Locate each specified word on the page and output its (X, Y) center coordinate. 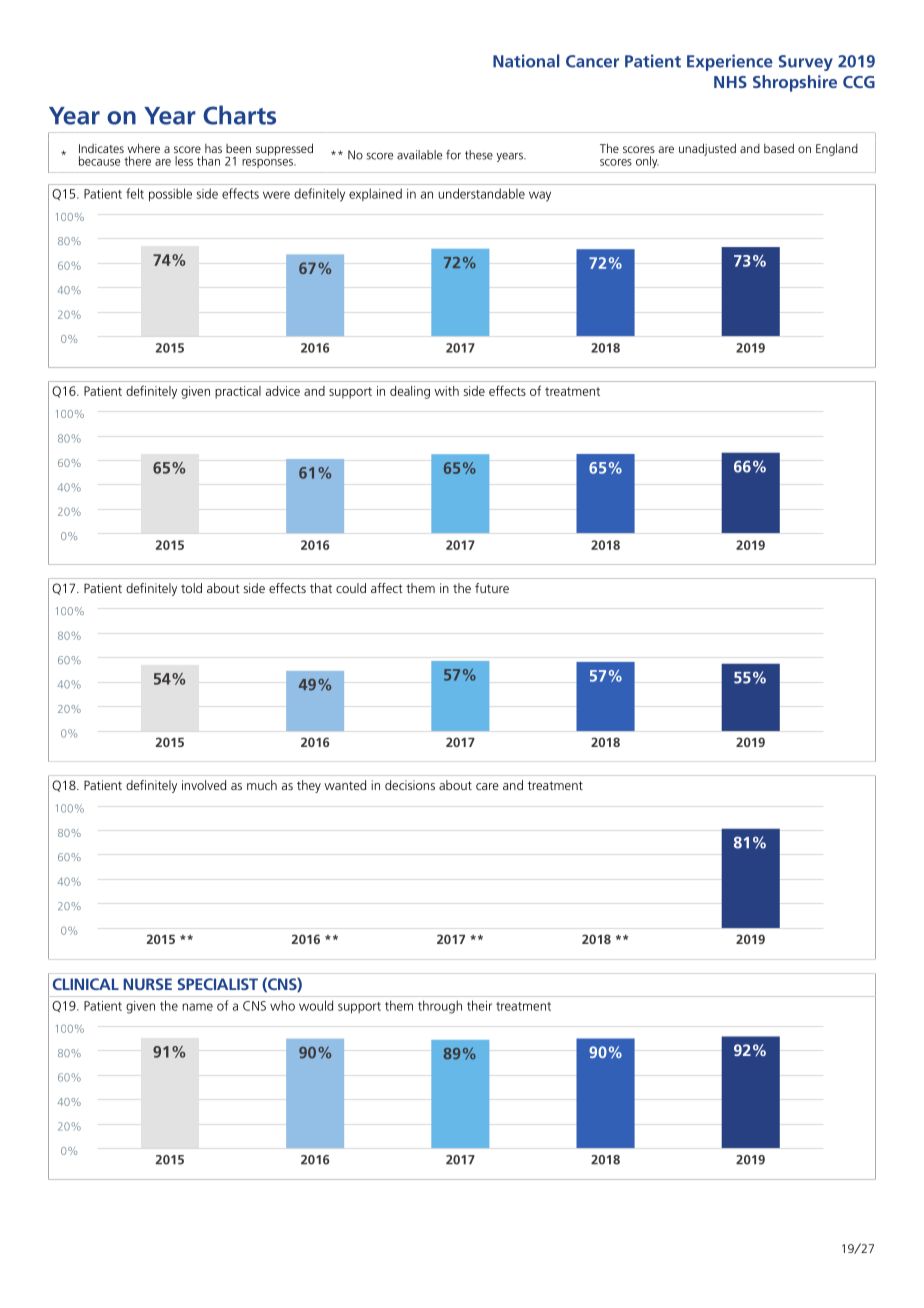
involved (204, 785)
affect (387, 588)
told (191, 588)
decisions (410, 785)
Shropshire (795, 83)
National (526, 61)
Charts (239, 115)
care (487, 786)
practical (238, 392)
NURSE (147, 984)
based (779, 148)
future (492, 588)
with (446, 391)
